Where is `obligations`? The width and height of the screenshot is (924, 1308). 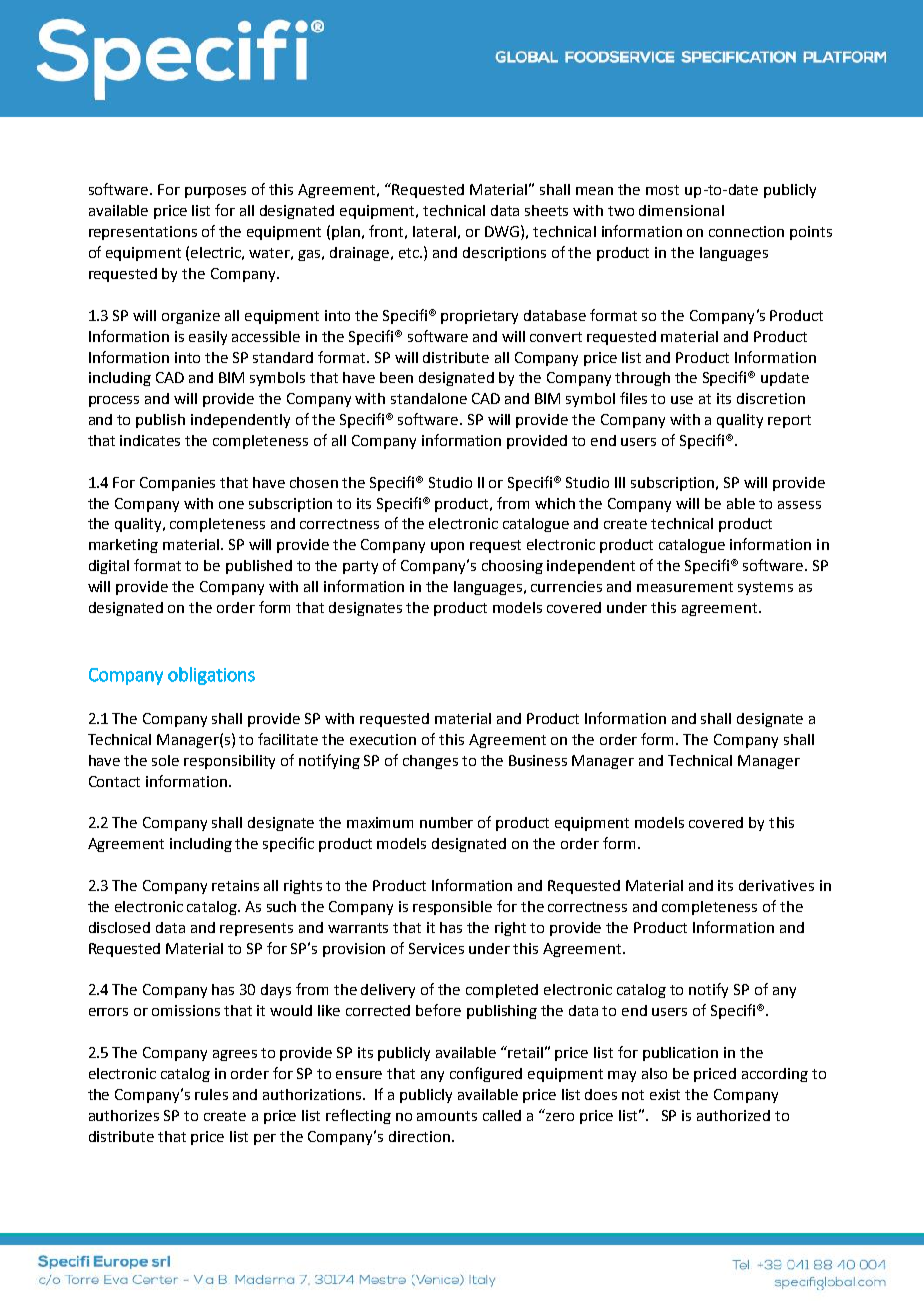 obligations is located at coordinates (211, 676).
